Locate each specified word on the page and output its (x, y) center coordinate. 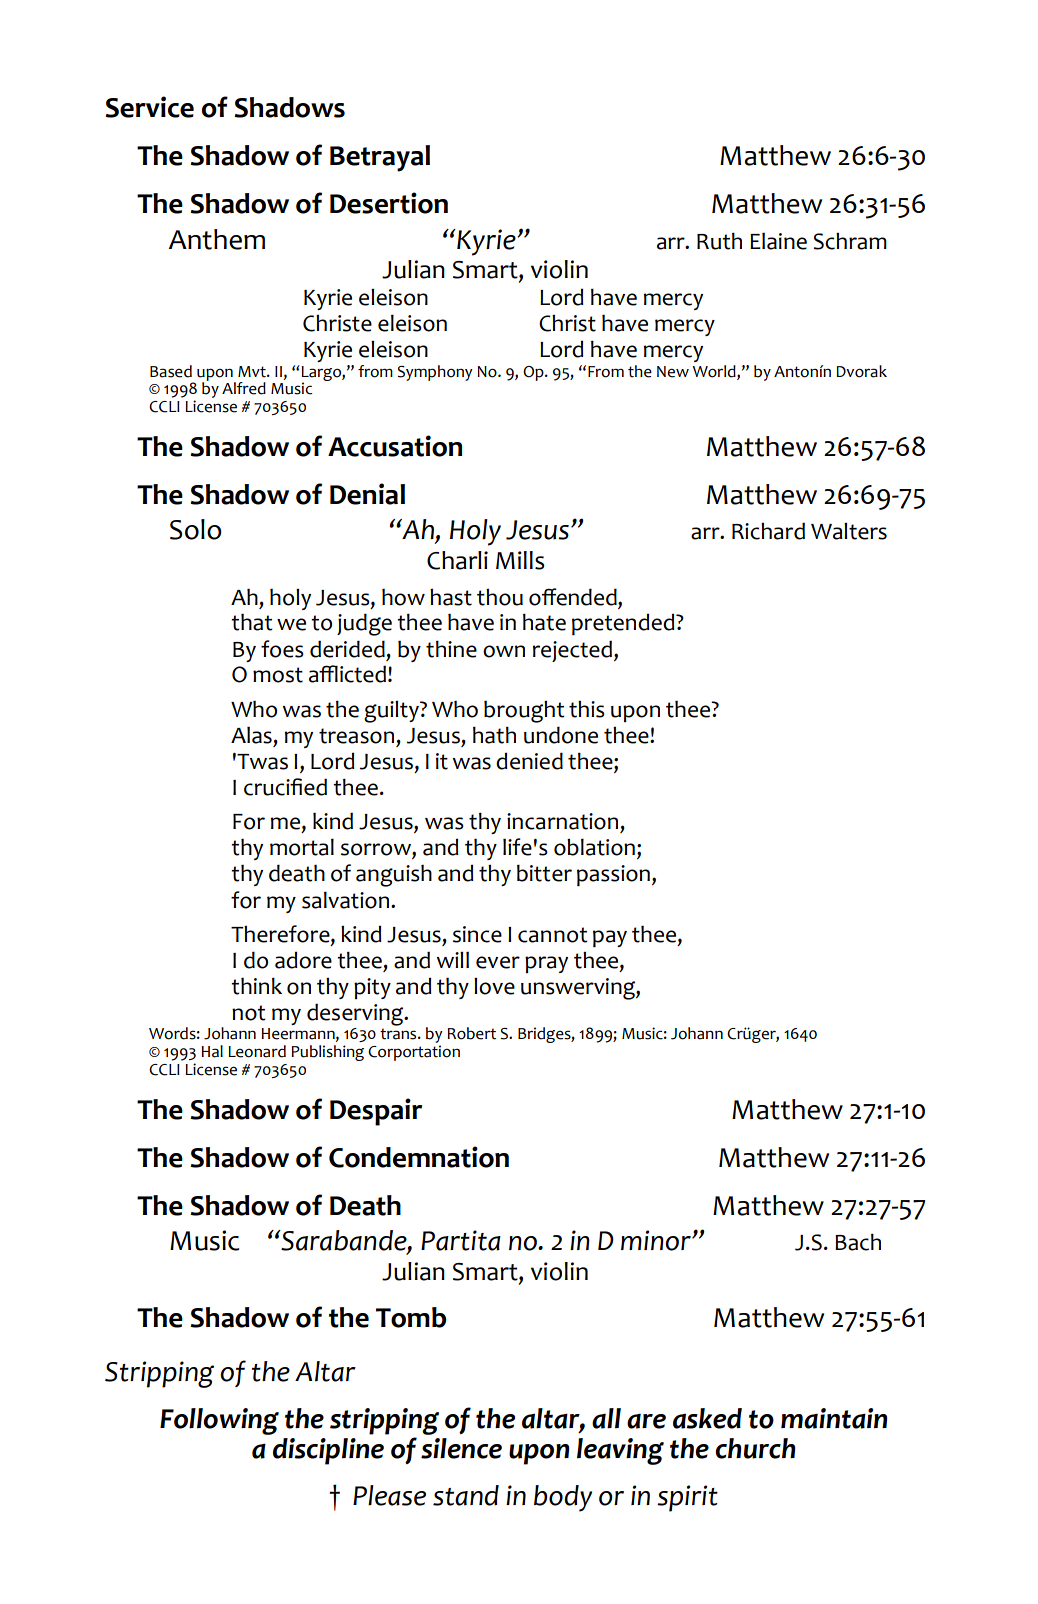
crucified (285, 787)
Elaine (778, 241)
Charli (457, 560)
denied (529, 761)
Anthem (217, 239)
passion (613, 875)
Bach (858, 1242)
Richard (768, 531)
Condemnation (419, 1157)
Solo (196, 529)
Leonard (257, 1051)
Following (219, 1421)
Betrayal (380, 158)
